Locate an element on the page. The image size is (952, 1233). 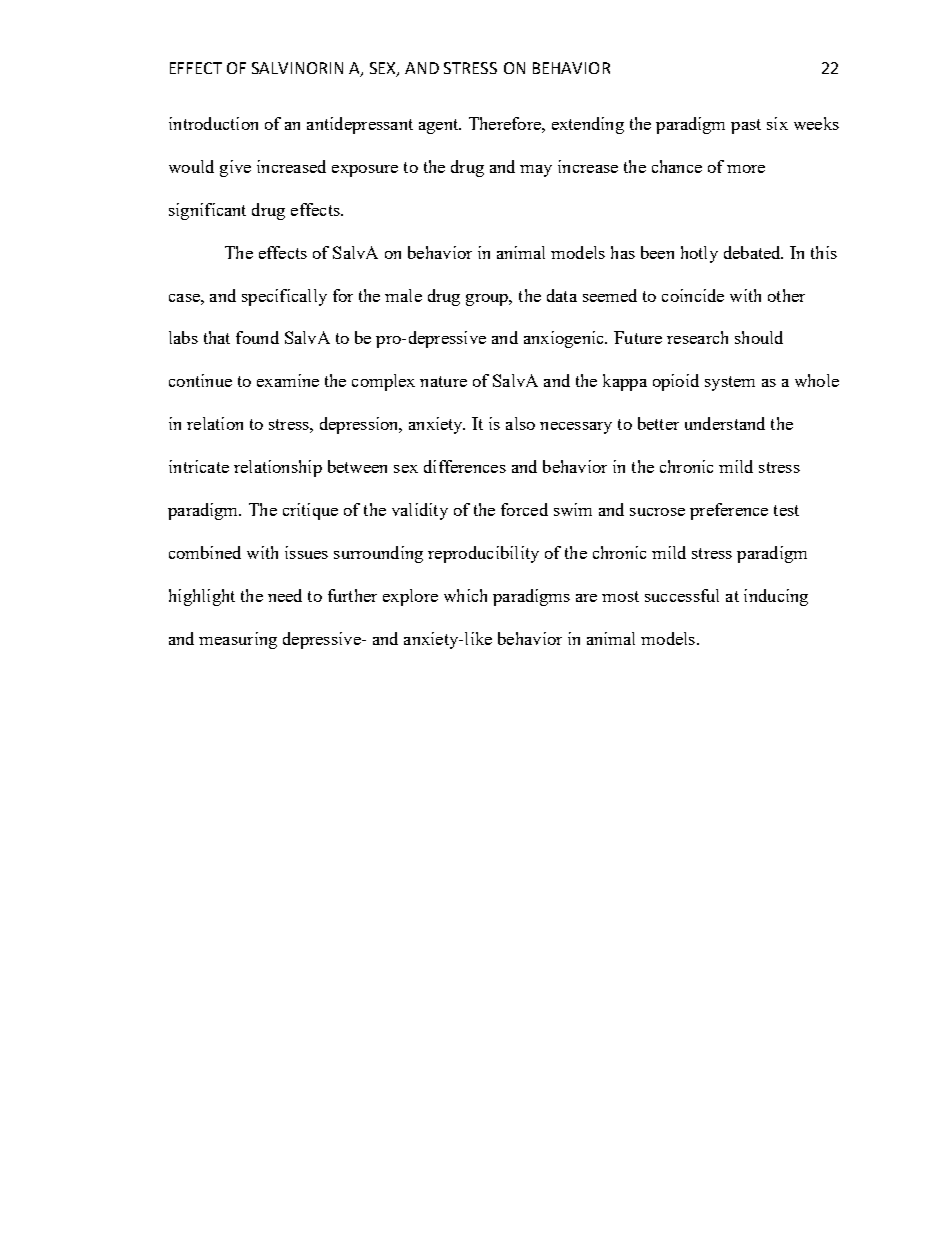
critique is located at coordinates (310, 511).
